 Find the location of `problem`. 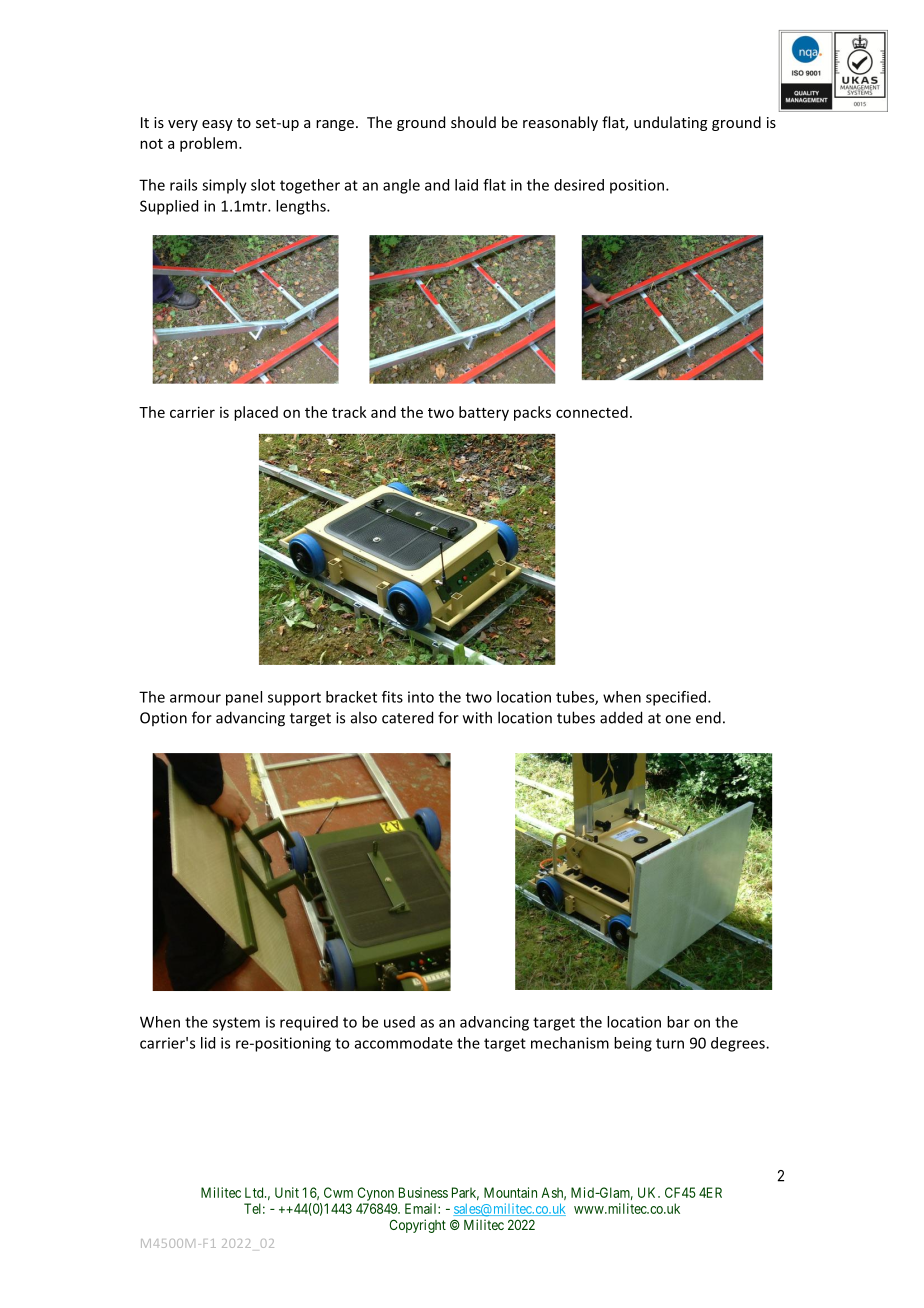

problem is located at coordinates (208, 144).
